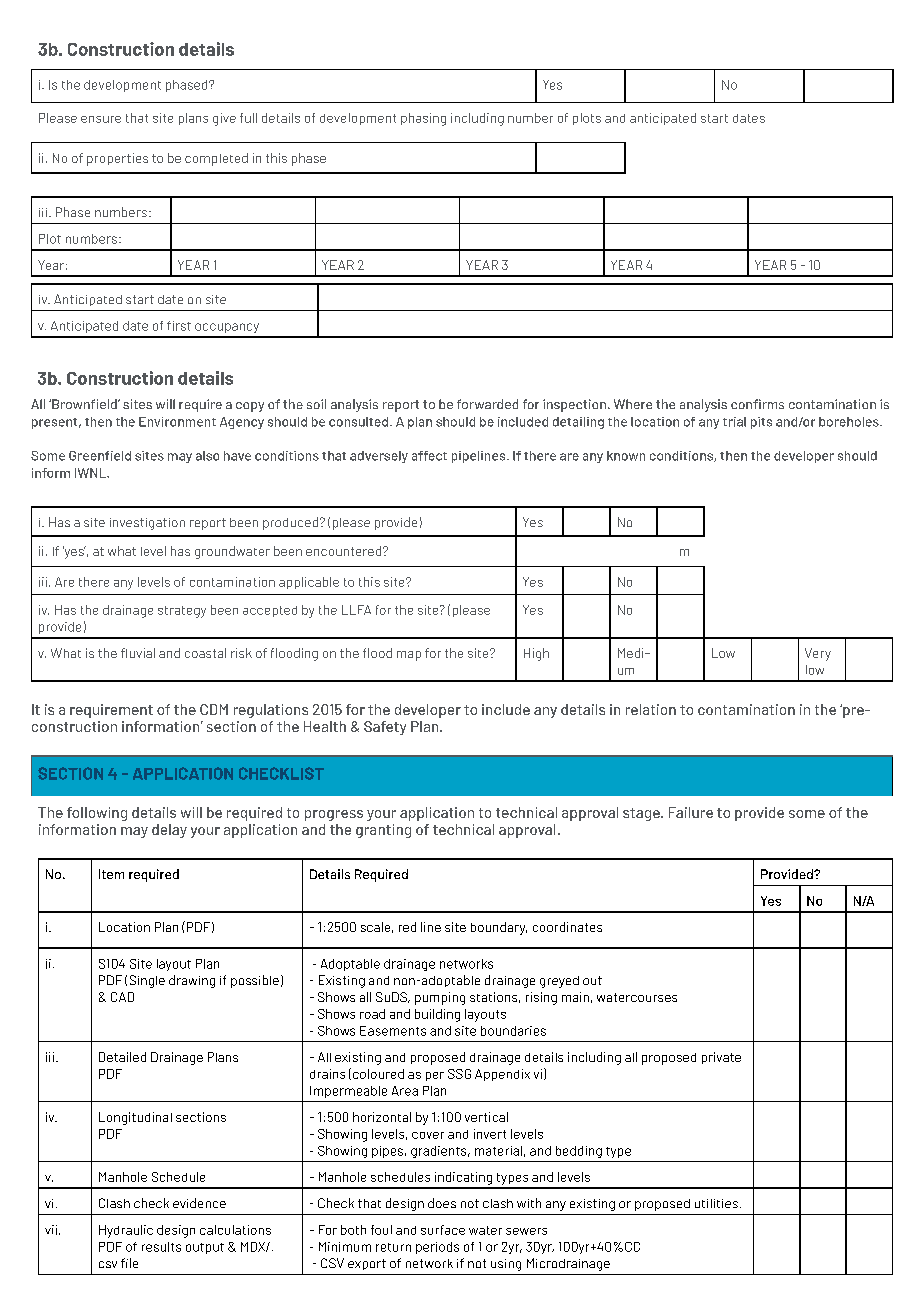 The height and width of the screenshot is (1308, 924). I want to click on building, so click(437, 1015).
